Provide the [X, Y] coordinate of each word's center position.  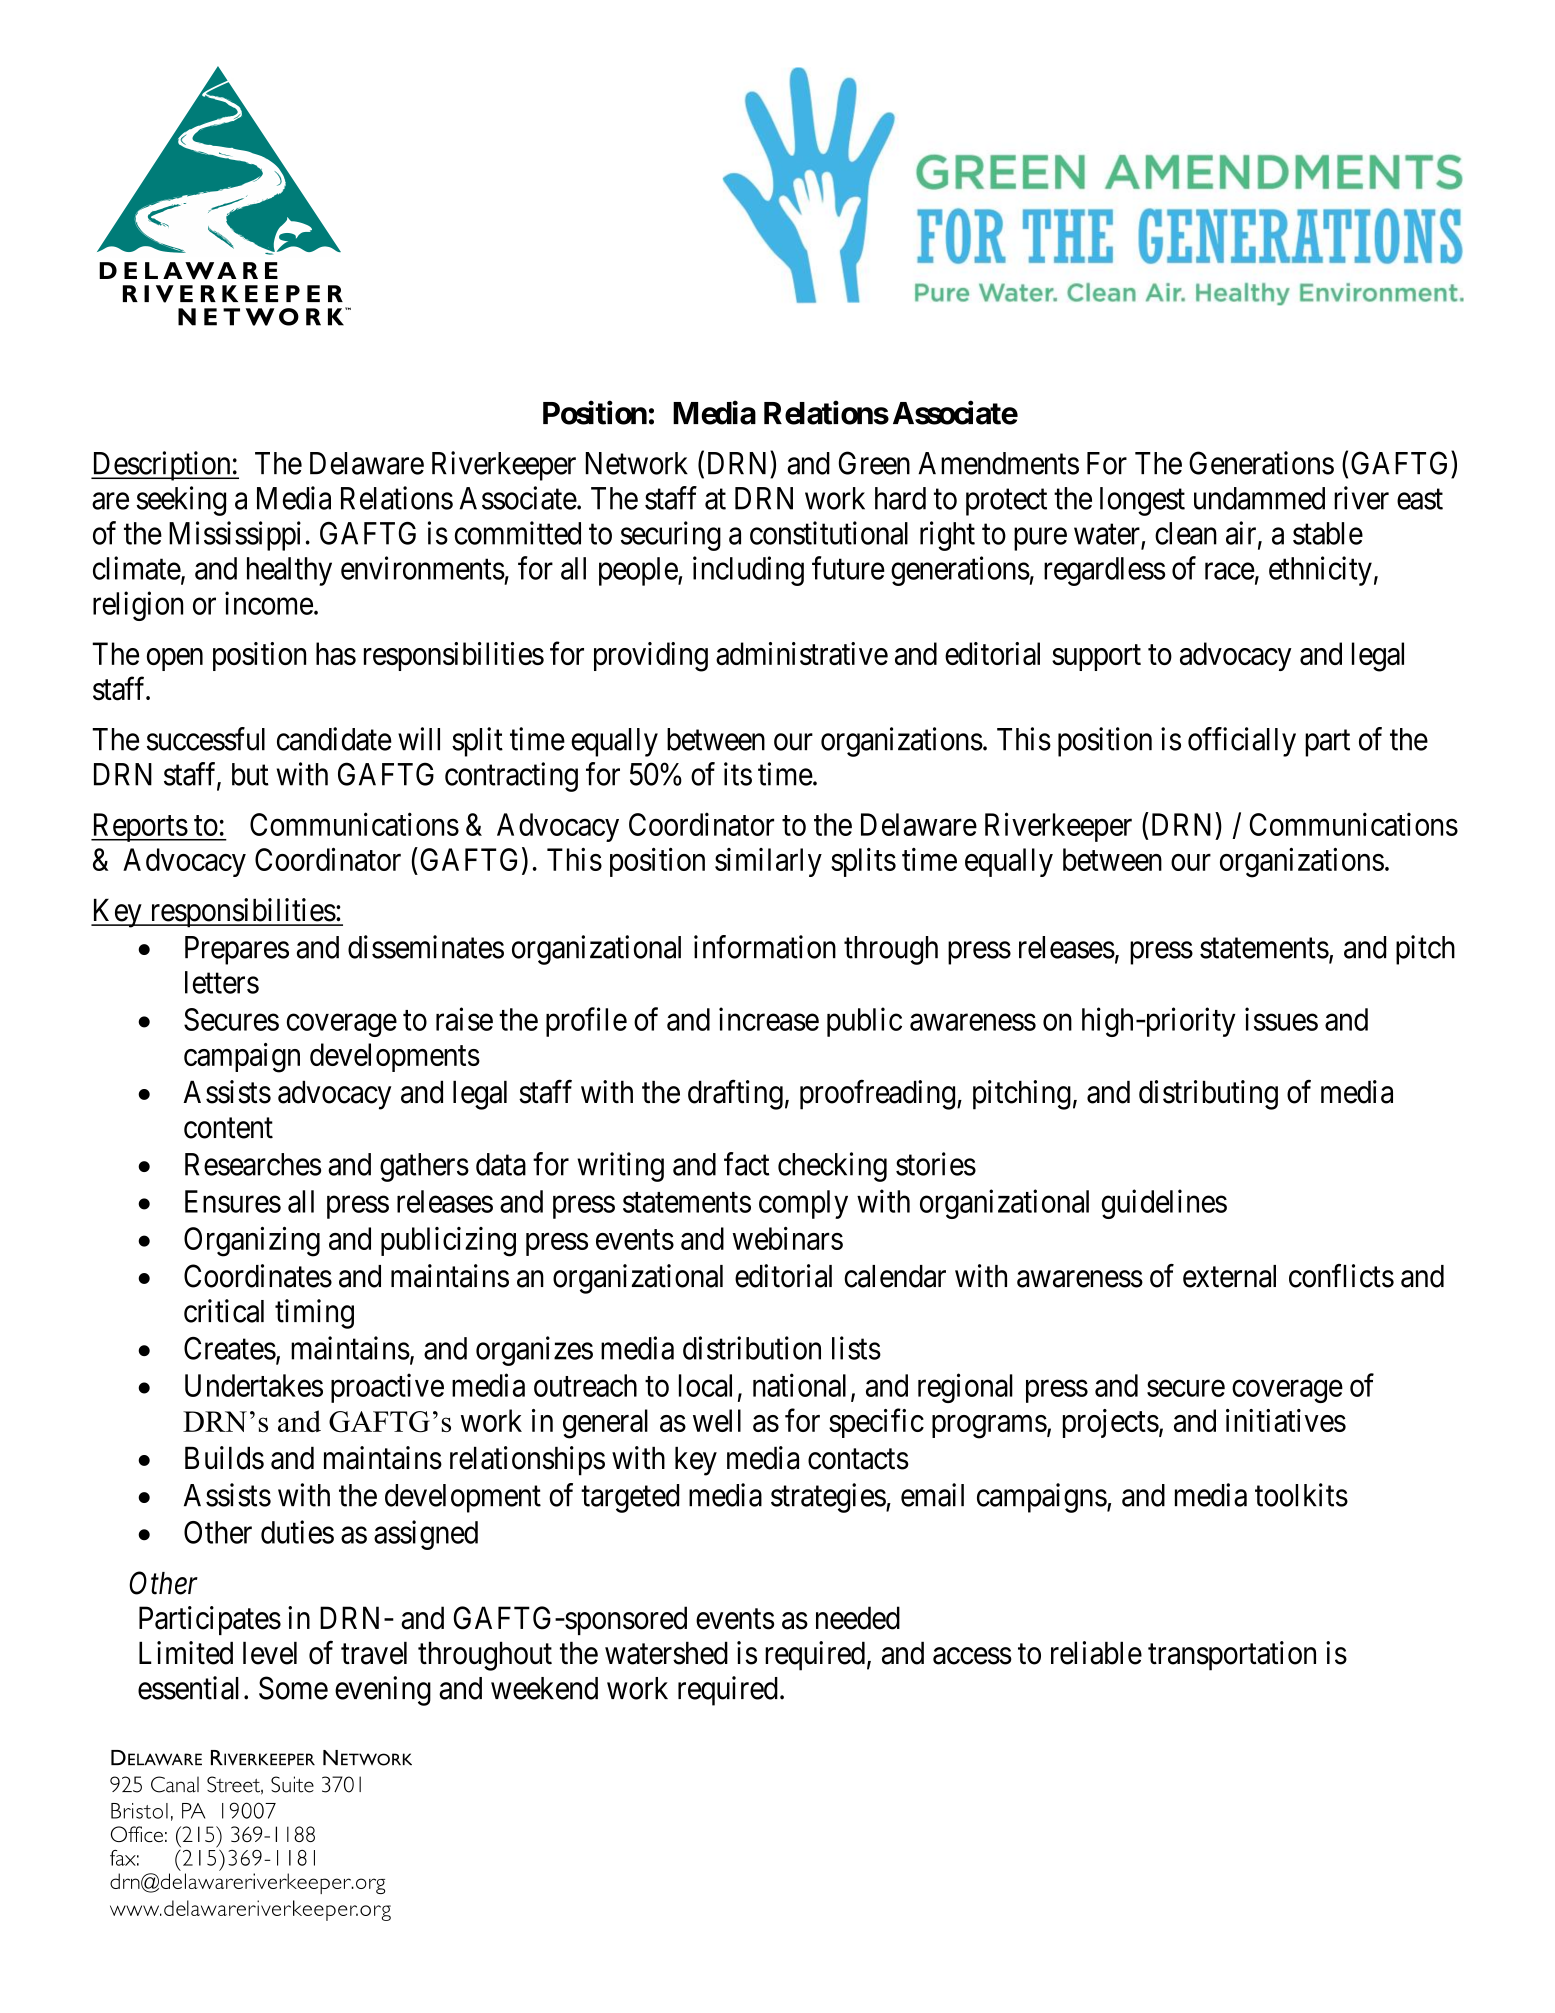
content [228, 1128]
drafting [735, 1095]
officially [1242, 742]
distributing [1208, 1095]
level [270, 1653]
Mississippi [235, 536]
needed [858, 1618]
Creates [230, 1348]
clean [1186, 533]
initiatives [1286, 1420]
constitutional [829, 533]
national [799, 1385]
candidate [334, 739]
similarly [768, 862]
